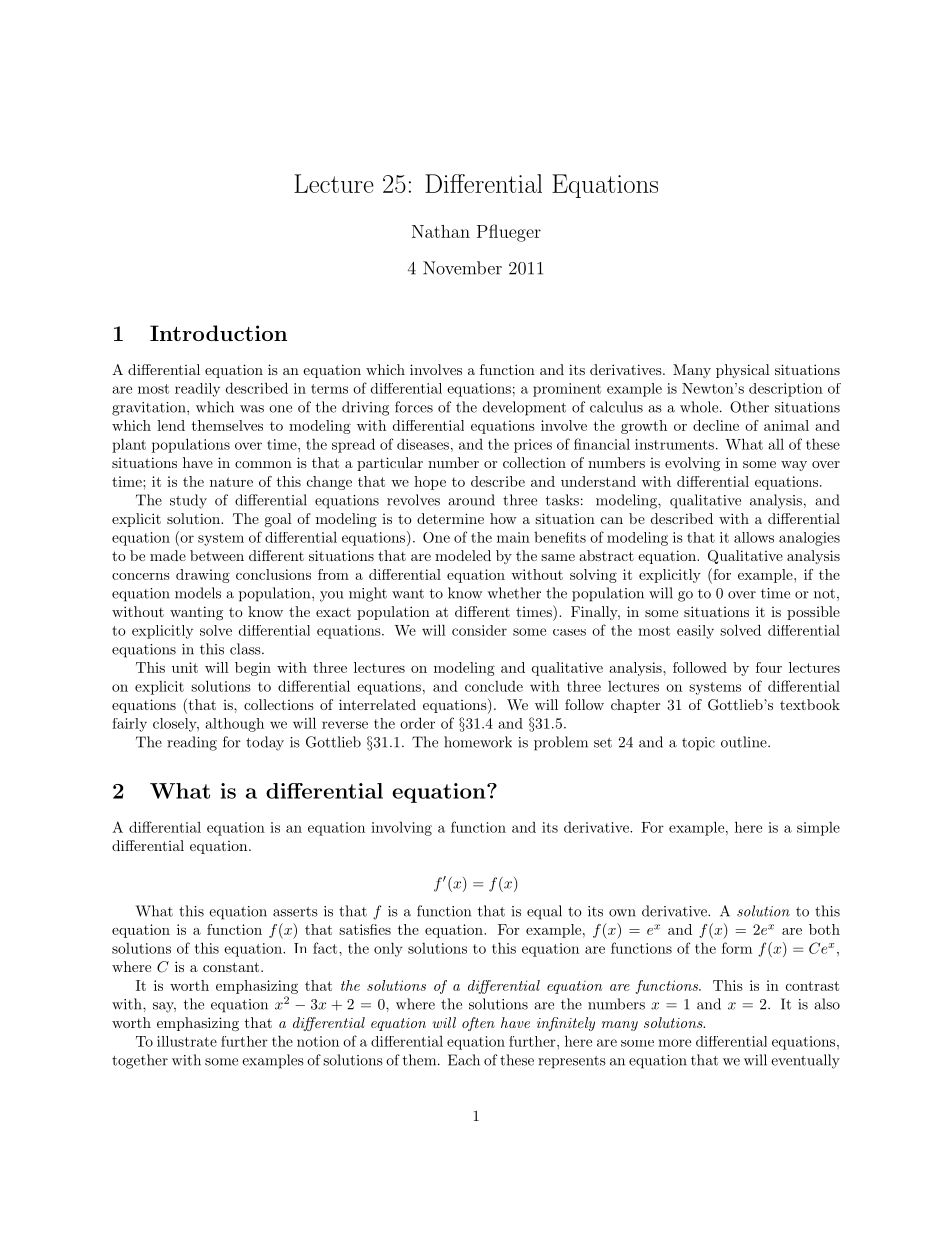 This screenshot has height=1233, width=952. Describe the element at coordinates (743, 371) in the screenshot. I see `physical` at that location.
